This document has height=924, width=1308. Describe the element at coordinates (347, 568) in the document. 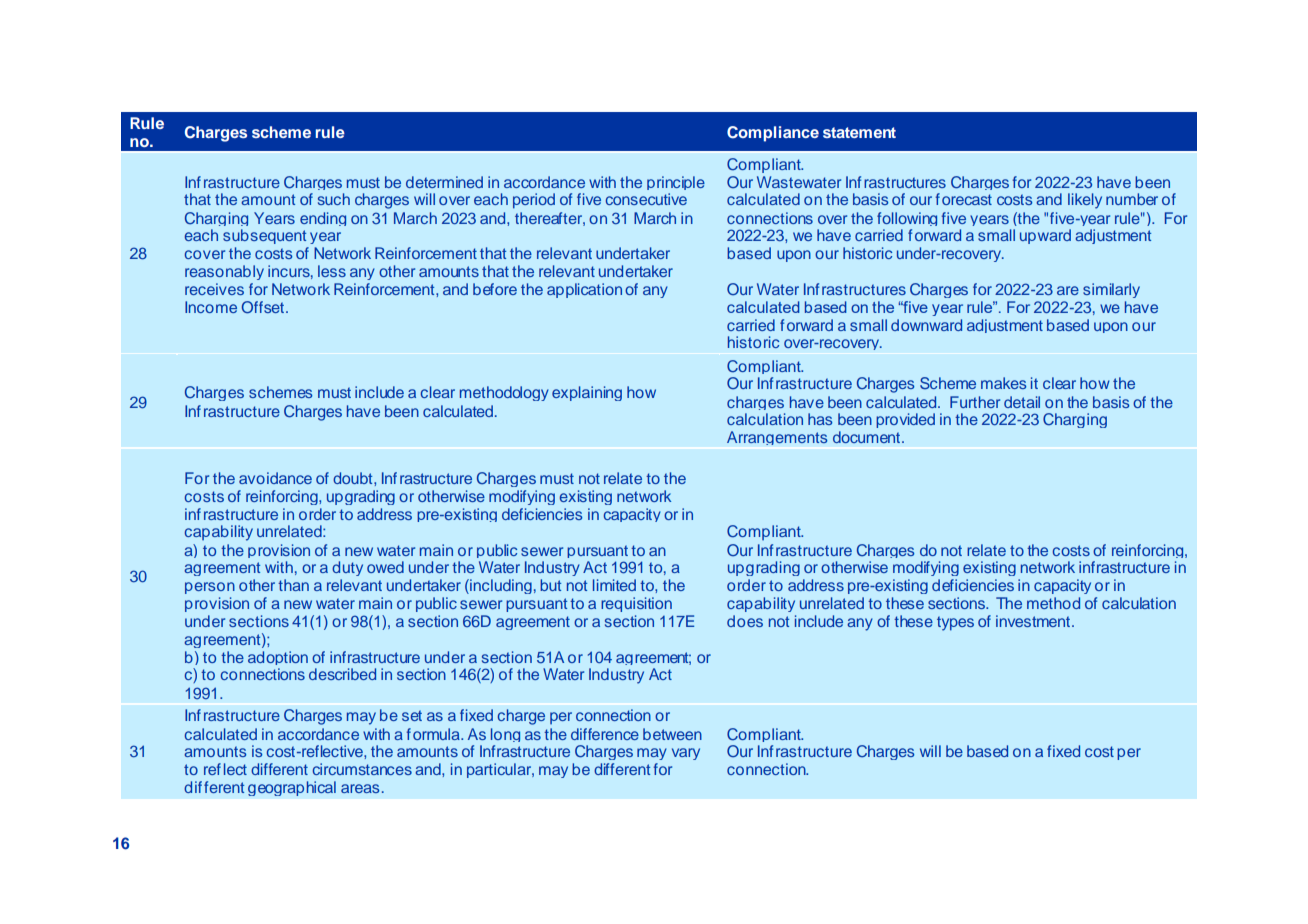

I see `duty` at that location.
